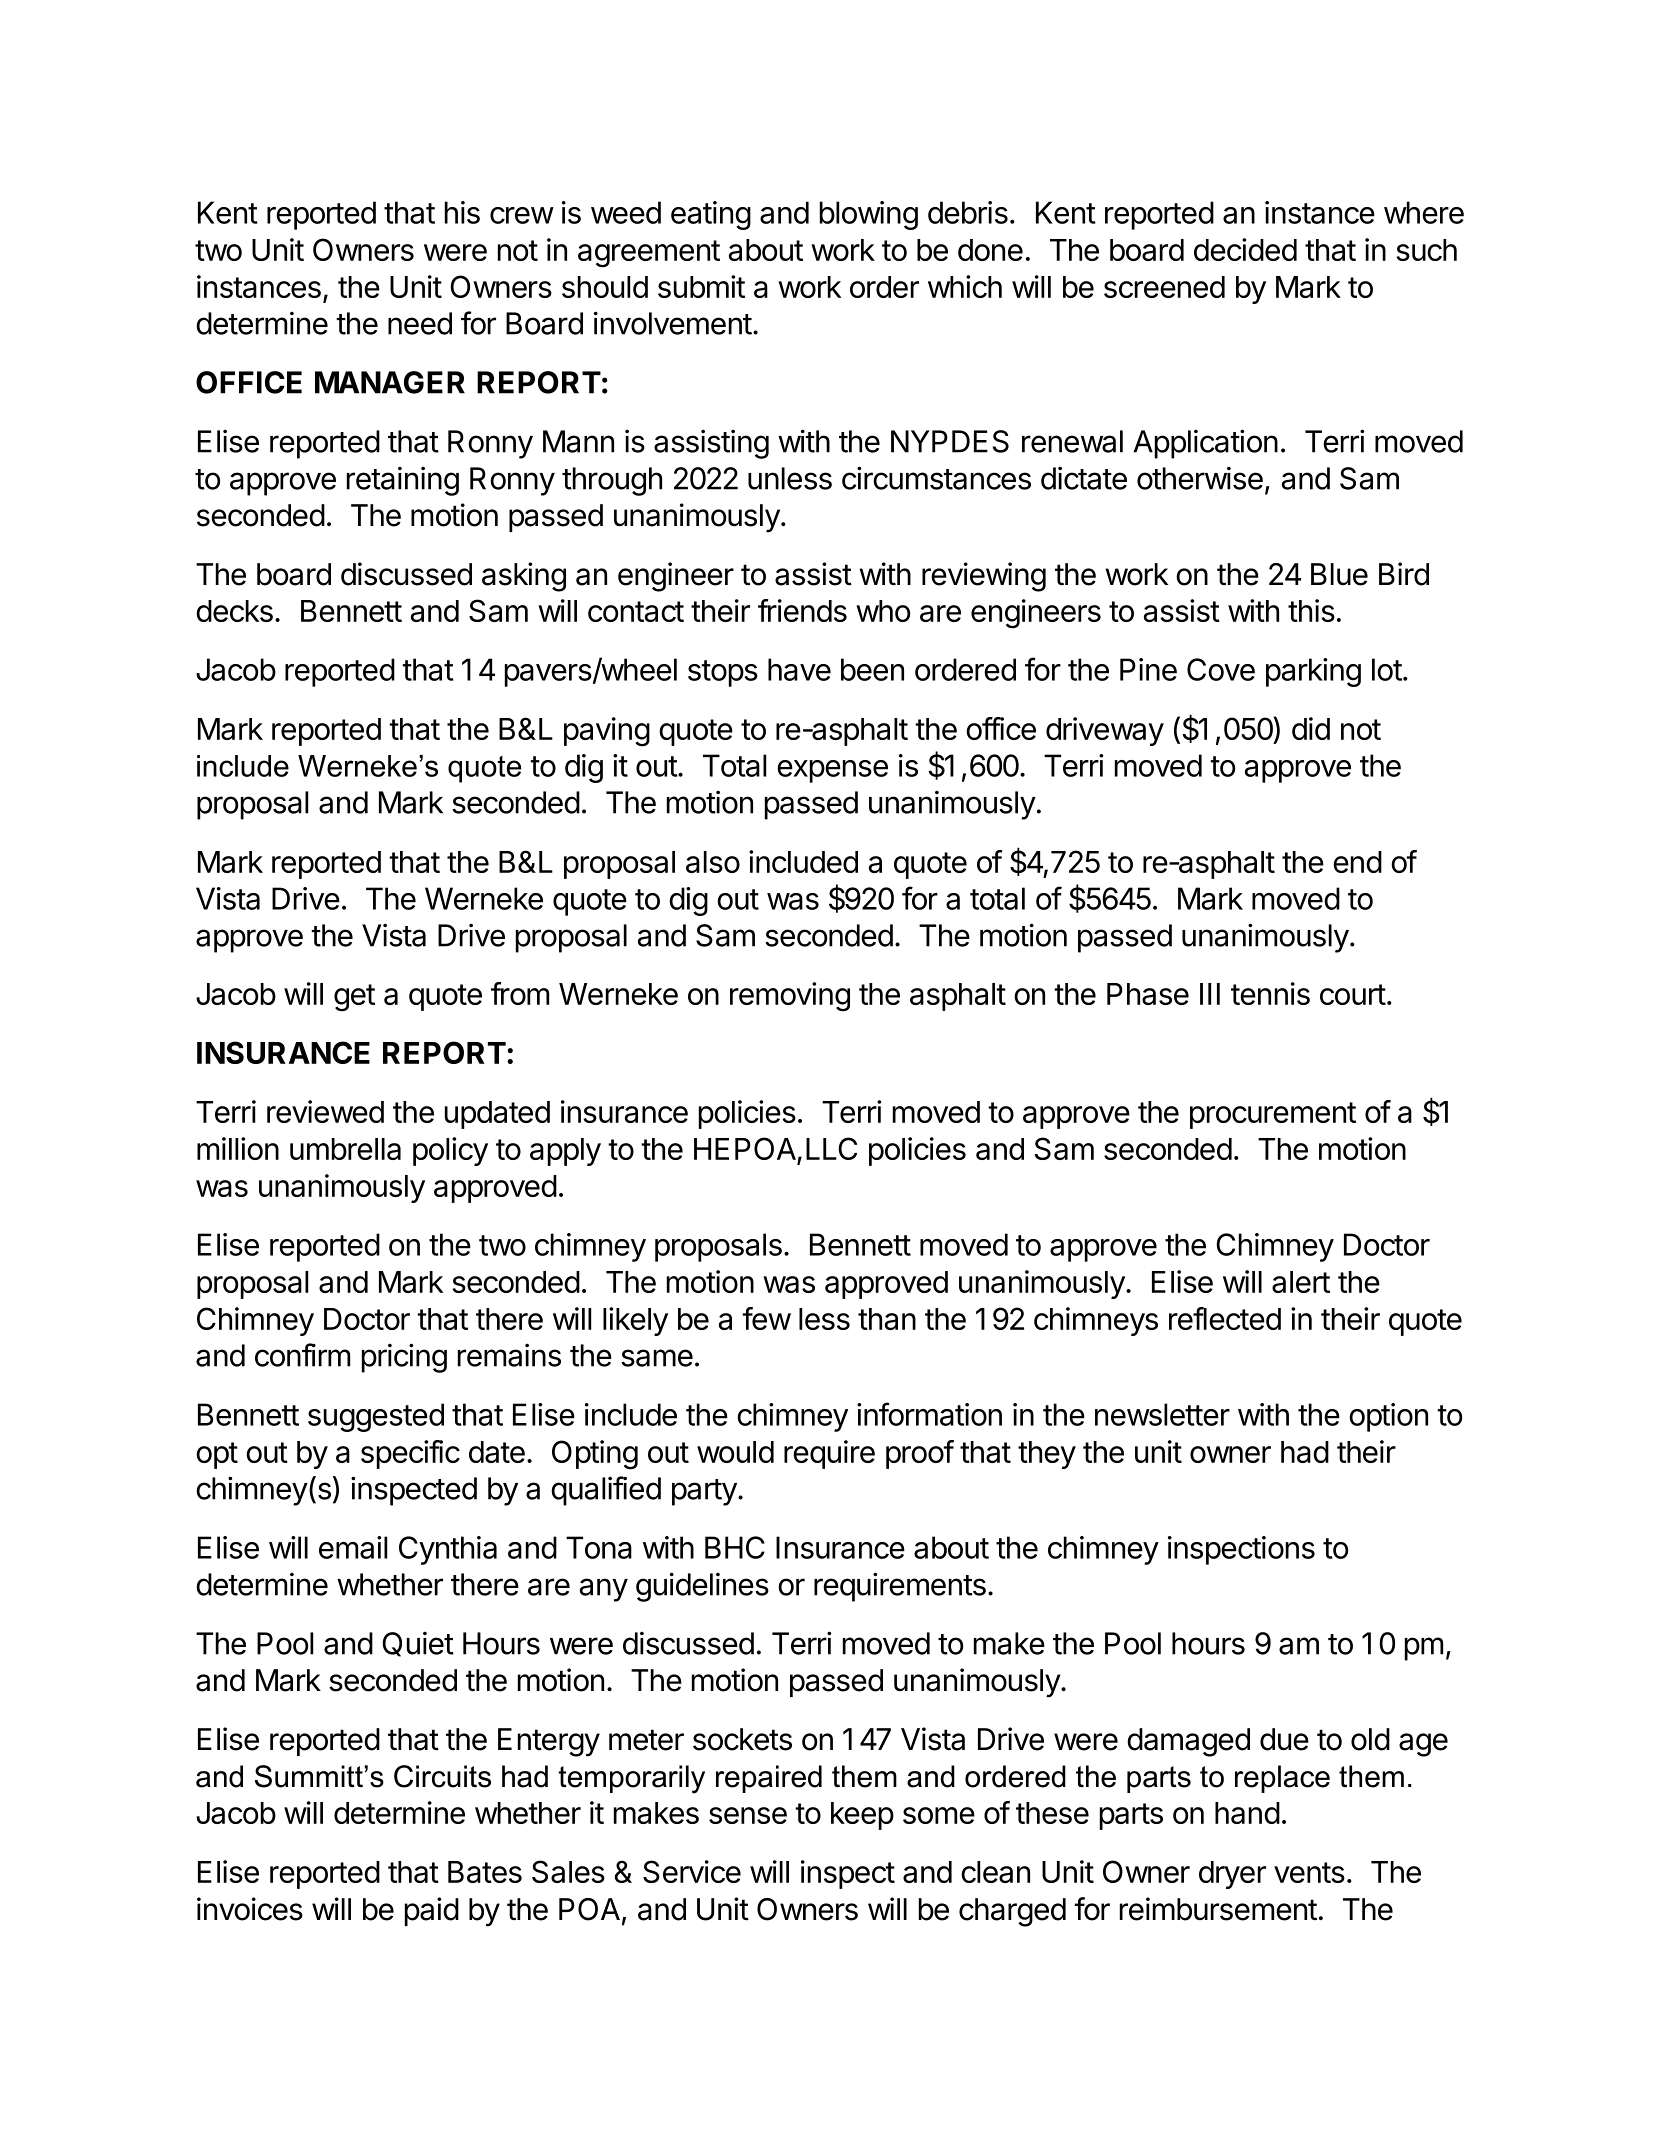 This page has height=2149, width=1660. I want to click on decided, so click(1245, 249).
